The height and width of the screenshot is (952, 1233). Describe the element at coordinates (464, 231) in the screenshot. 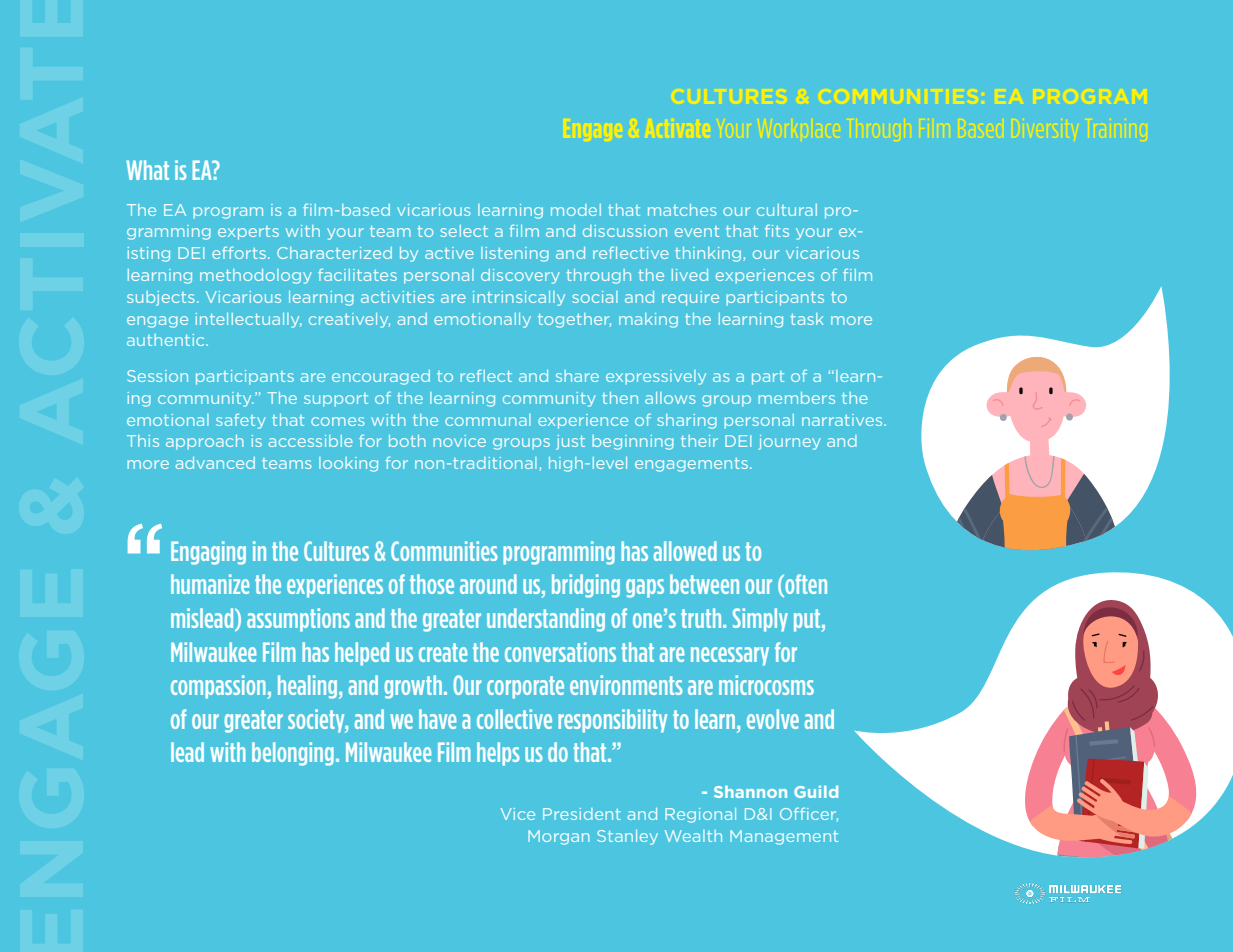

I see `select` at that location.
